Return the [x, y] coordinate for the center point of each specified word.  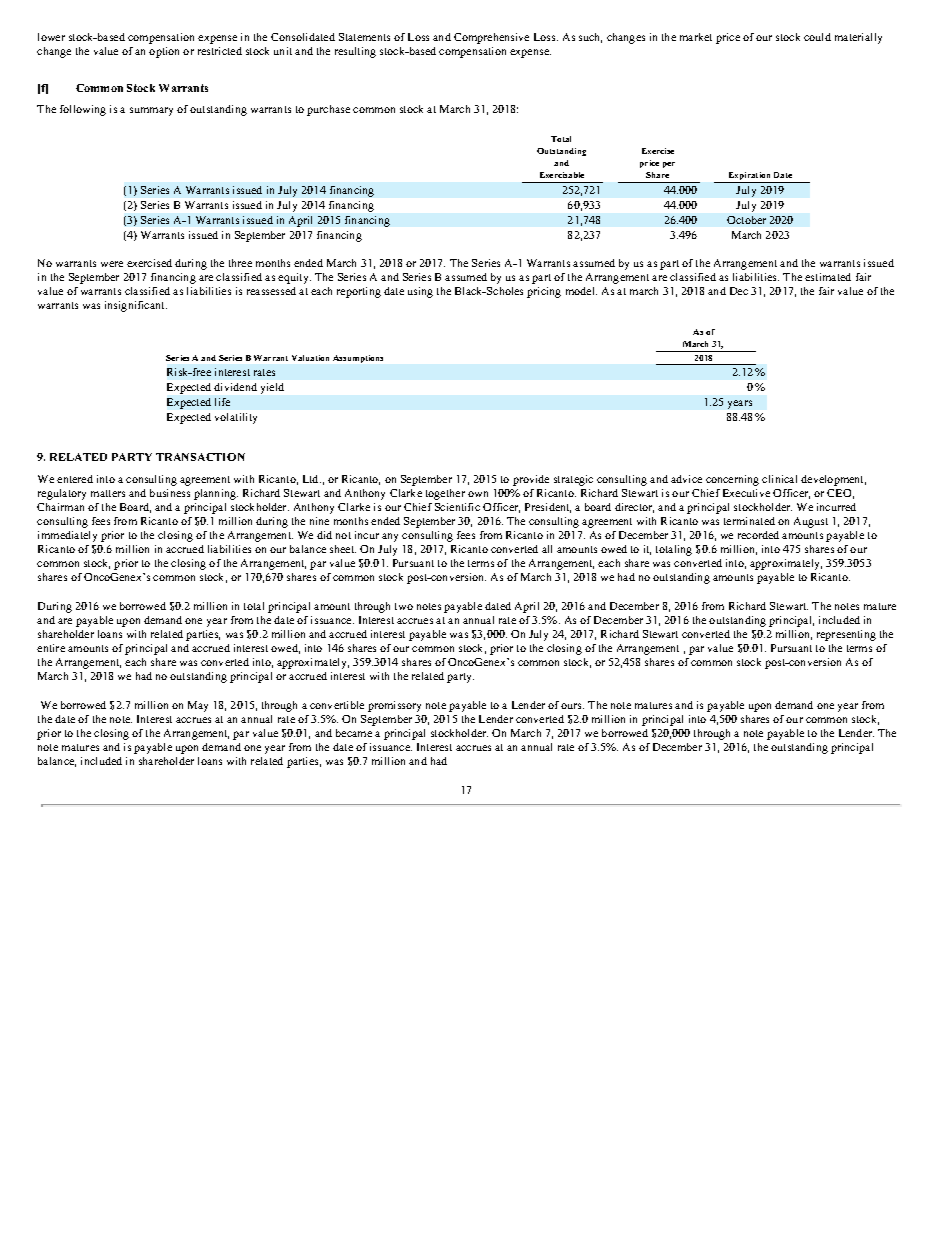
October [746, 220]
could [817, 37]
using [420, 292]
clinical [779, 479]
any [390, 537]
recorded [758, 535]
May [198, 706]
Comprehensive [491, 38]
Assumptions [358, 359]
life [222, 402]
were [112, 264]
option [164, 52]
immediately [67, 536]
